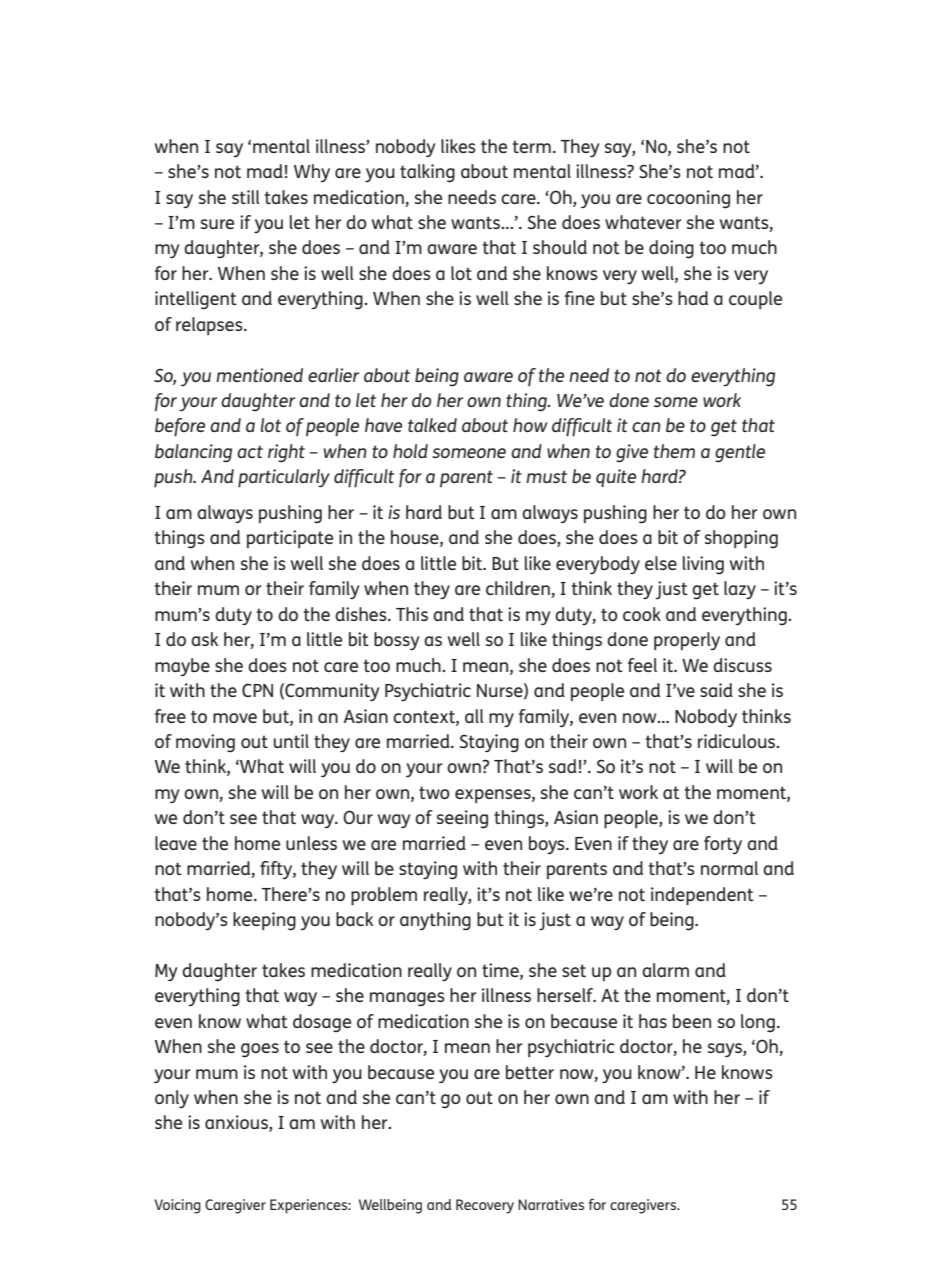 The width and height of the screenshot is (952, 1272). I want to click on says, so click(726, 1050).
